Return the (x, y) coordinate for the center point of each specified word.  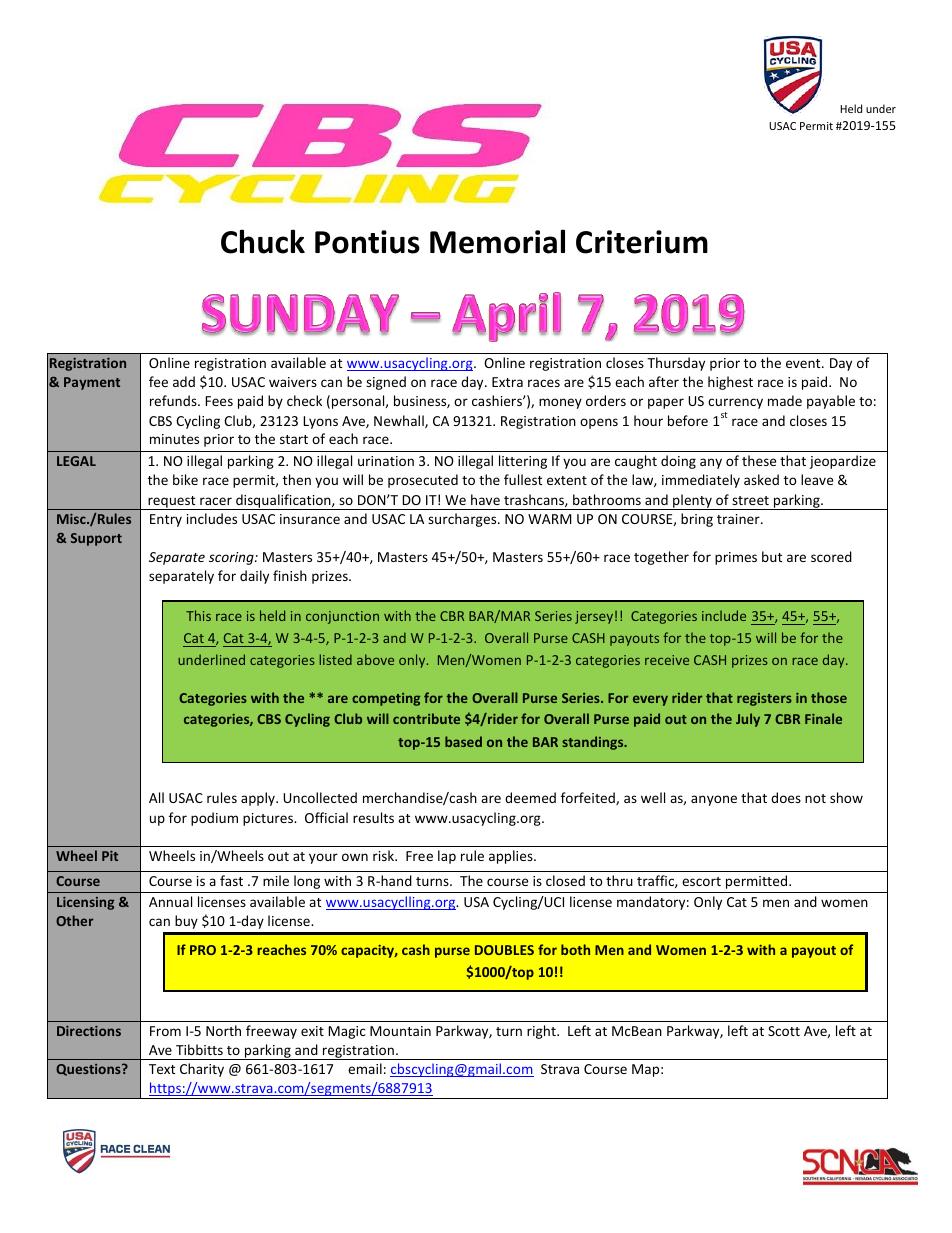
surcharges (463, 520)
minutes (174, 439)
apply (259, 799)
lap (447, 857)
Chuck (263, 241)
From (165, 1031)
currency (735, 403)
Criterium (642, 242)
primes (736, 558)
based (463, 741)
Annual (170, 901)
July (748, 720)
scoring (232, 558)
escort (701, 881)
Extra (507, 382)
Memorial (497, 241)
